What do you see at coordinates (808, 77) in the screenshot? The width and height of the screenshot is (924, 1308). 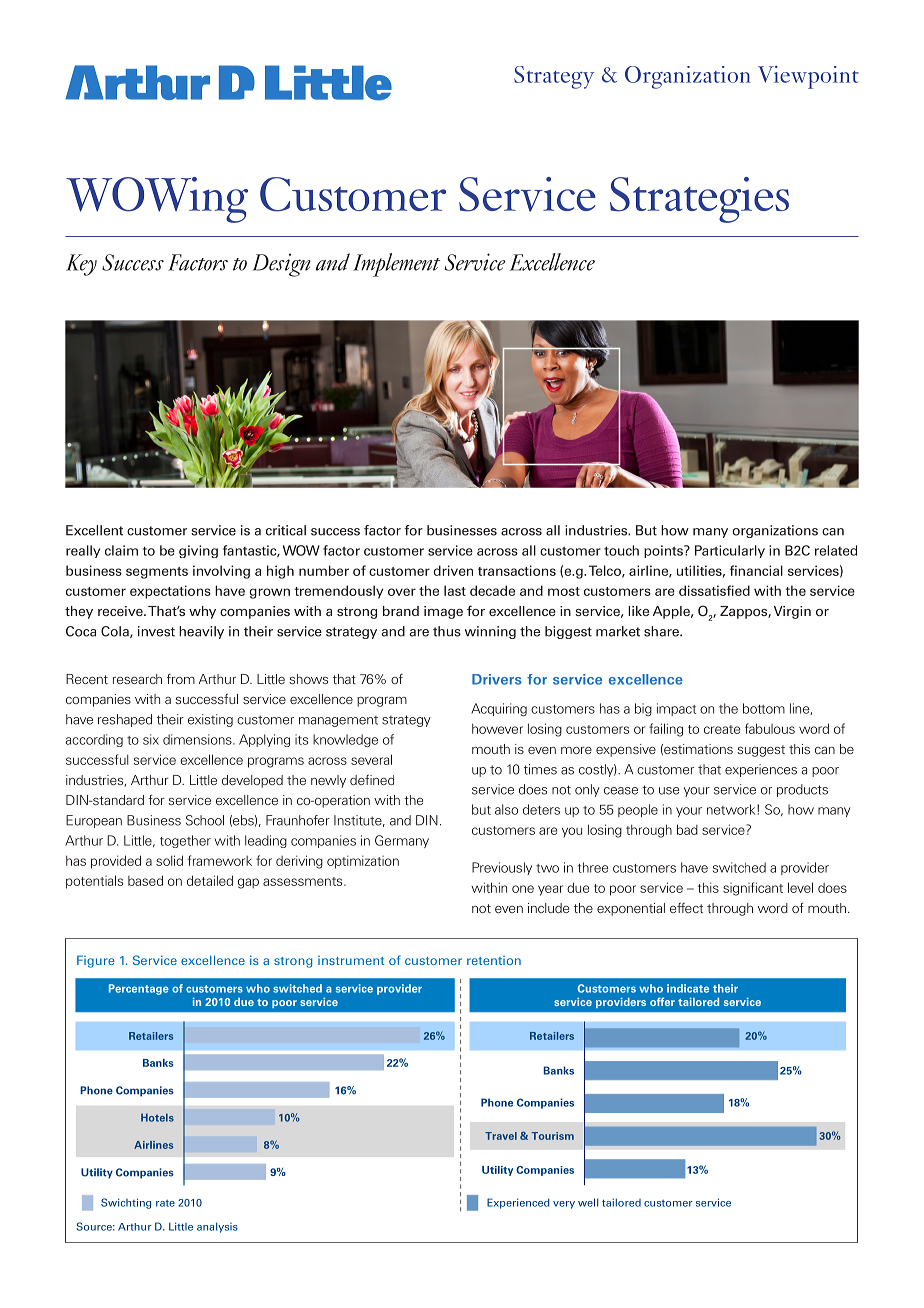 I see `Viewpoint` at bounding box center [808, 77].
